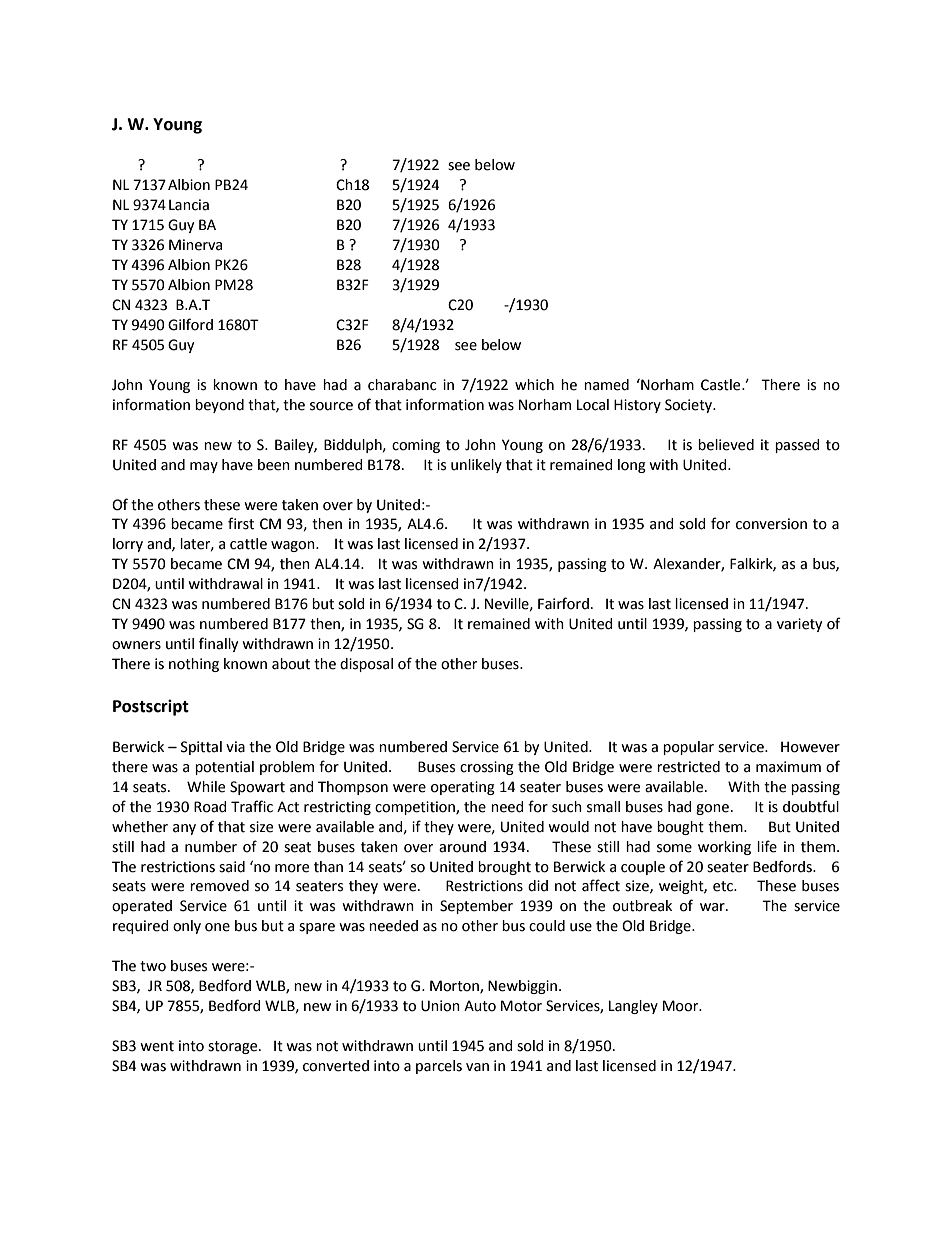  I want to click on which, so click(534, 385).
